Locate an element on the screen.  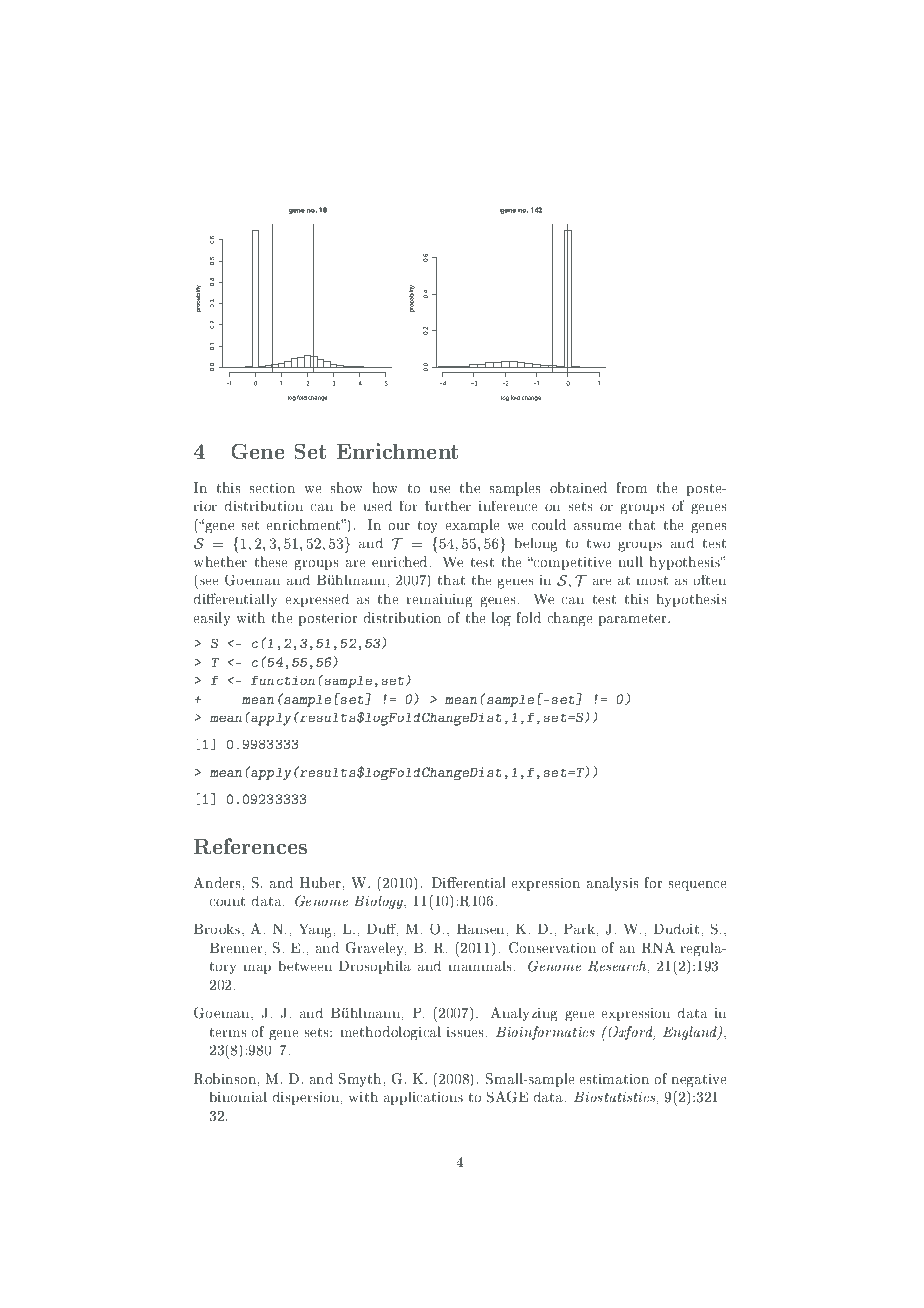
easily is located at coordinates (212, 619).
